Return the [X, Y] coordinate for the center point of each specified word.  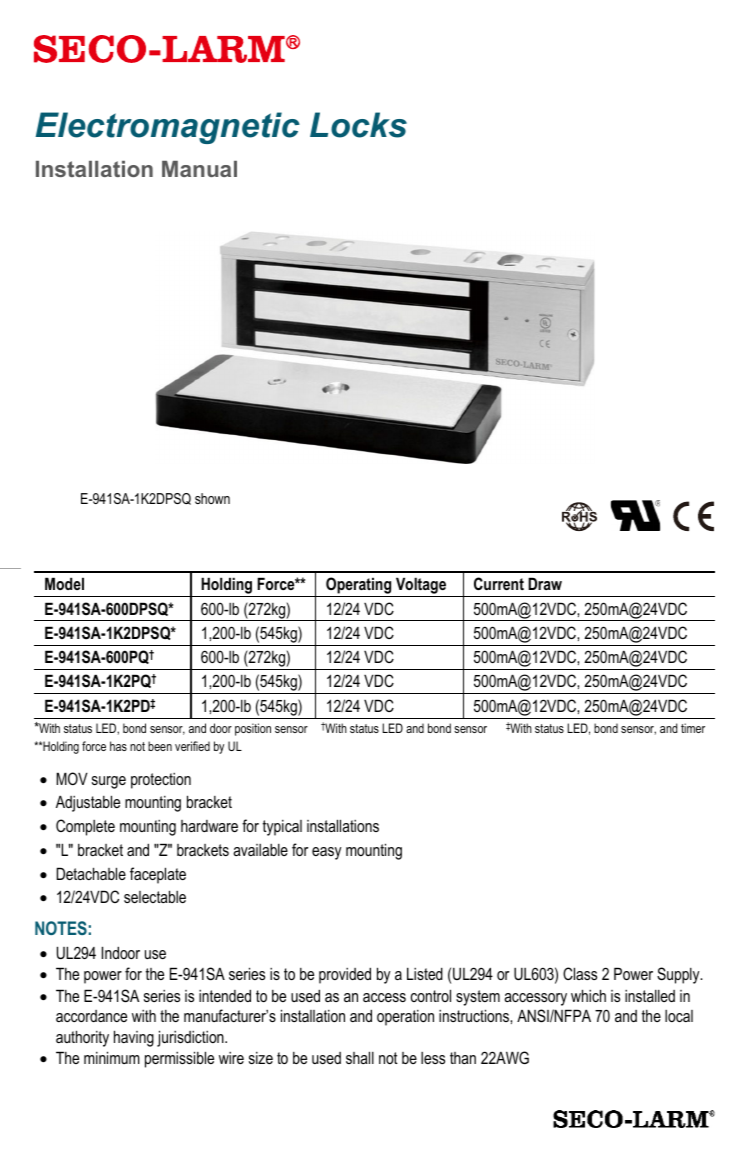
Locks [358, 125]
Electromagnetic [168, 128]
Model [64, 583]
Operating [359, 587]
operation [405, 1018]
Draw [545, 583]
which [588, 995]
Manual [199, 169]
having [134, 1038]
